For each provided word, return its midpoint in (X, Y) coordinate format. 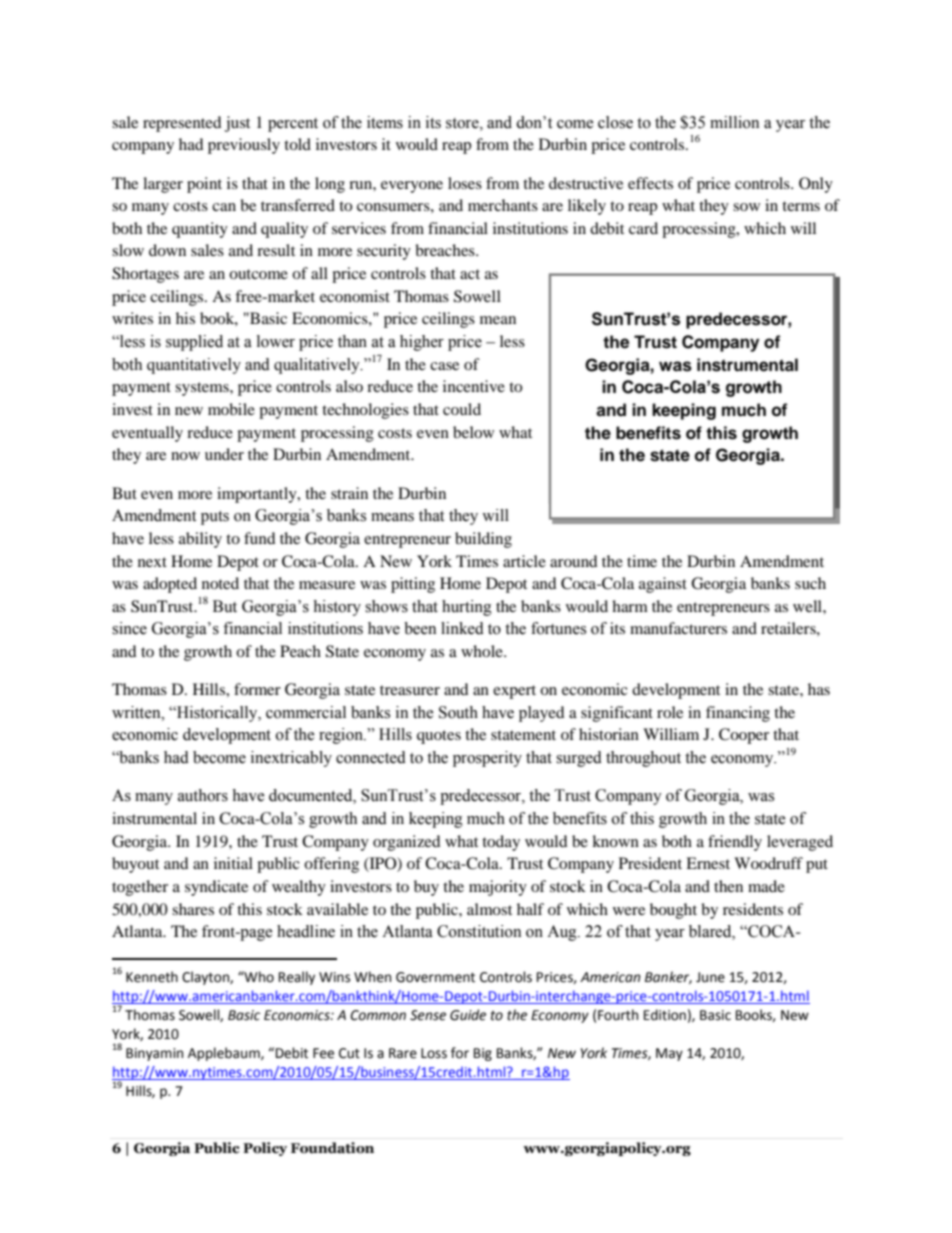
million (734, 122)
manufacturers (678, 628)
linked (462, 628)
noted (220, 583)
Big (483, 1054)
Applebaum (225, 1054)
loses (465, 183)
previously (244, 146)
